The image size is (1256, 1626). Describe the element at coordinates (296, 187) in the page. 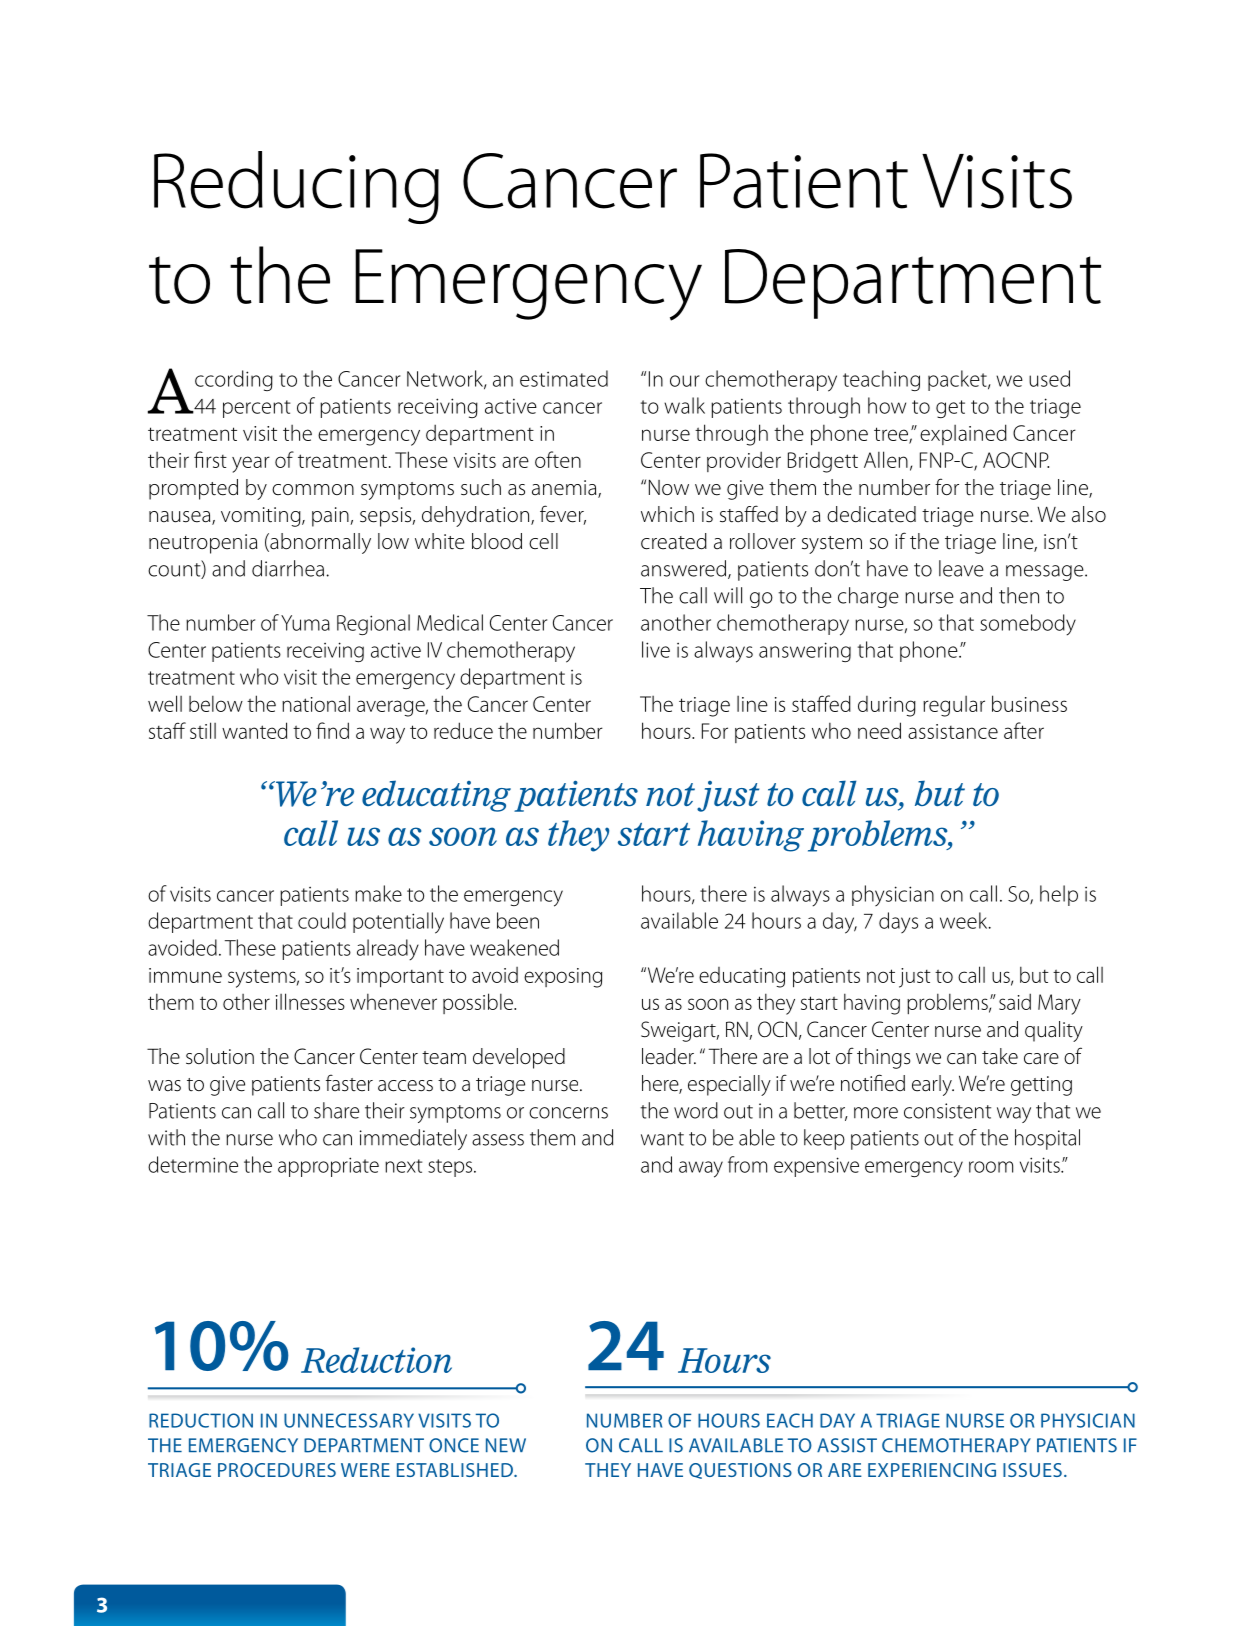

I see `Reducing` at that location.
